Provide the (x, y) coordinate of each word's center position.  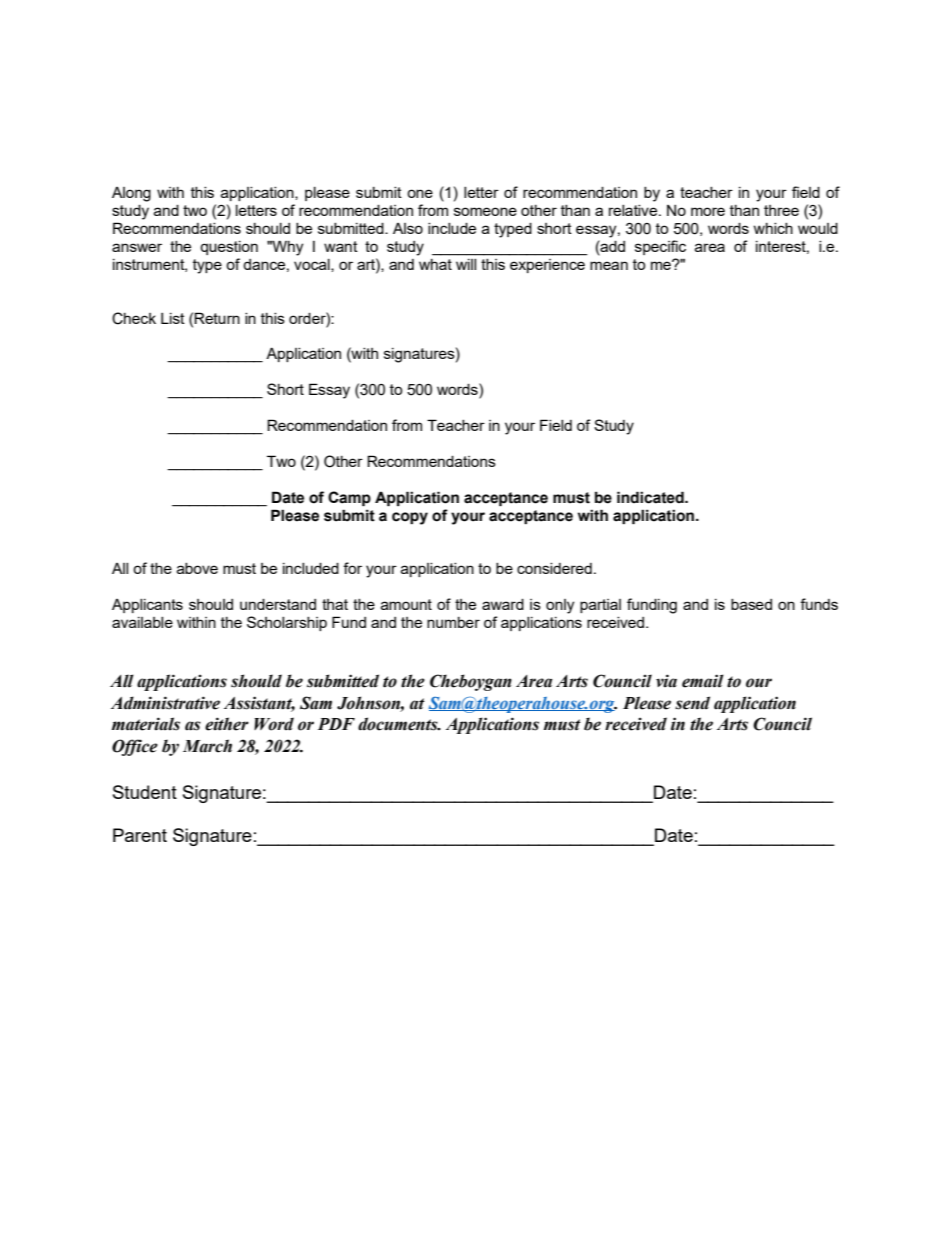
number (453, 622)
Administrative (165, 703)
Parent (140, 835)
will (466, 264)
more (708, 211)
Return (217, 318)
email (703, 681)
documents (399, 724)
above (197, 568)
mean (609, 265)
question (229, 248)
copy (410, 518)
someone (485, 211)
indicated (651, 497)
